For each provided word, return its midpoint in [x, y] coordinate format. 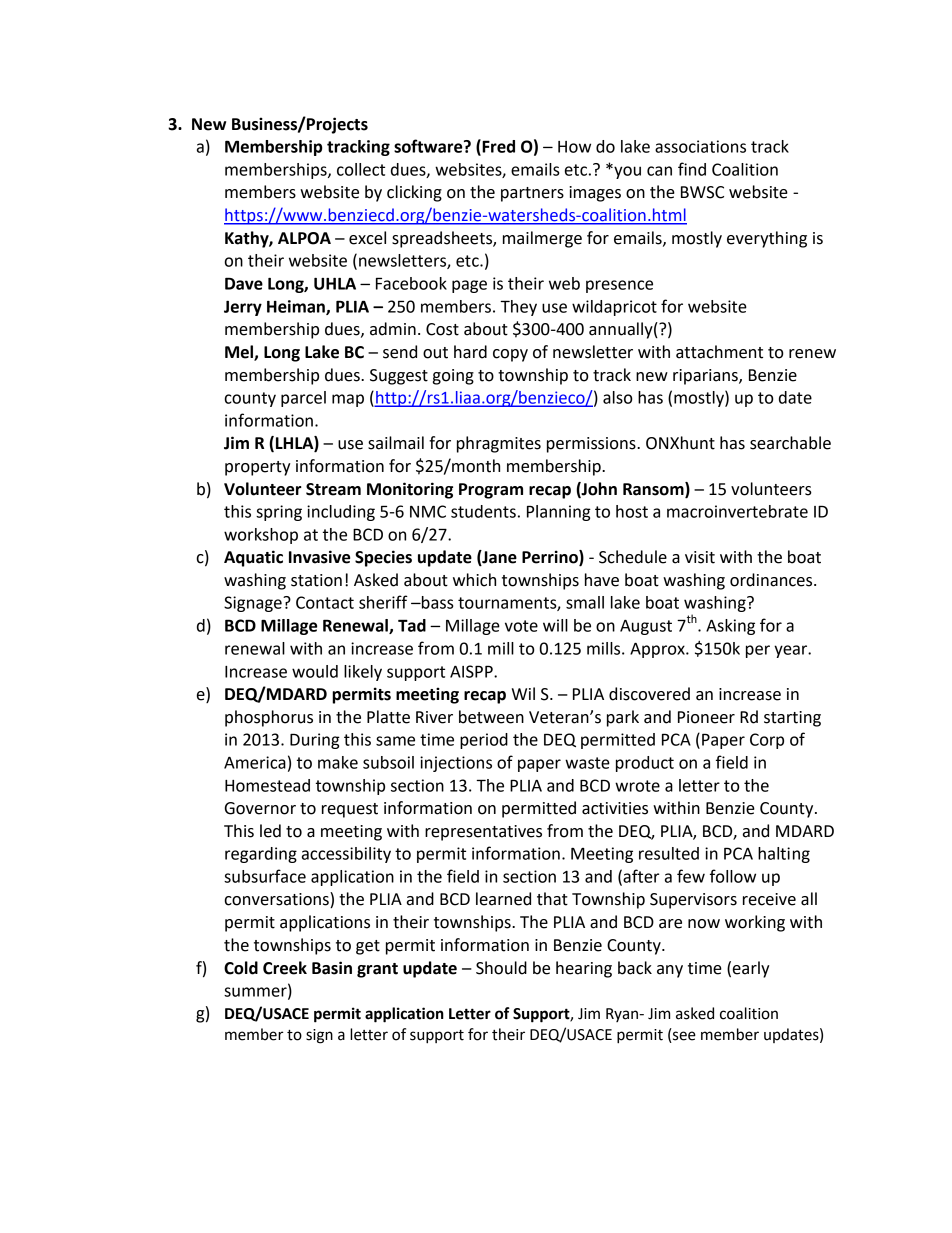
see [683, 1037]
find [692, 169]
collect [361, 169]
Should [501, 968]
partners [532, 194]
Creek [285, 968]
